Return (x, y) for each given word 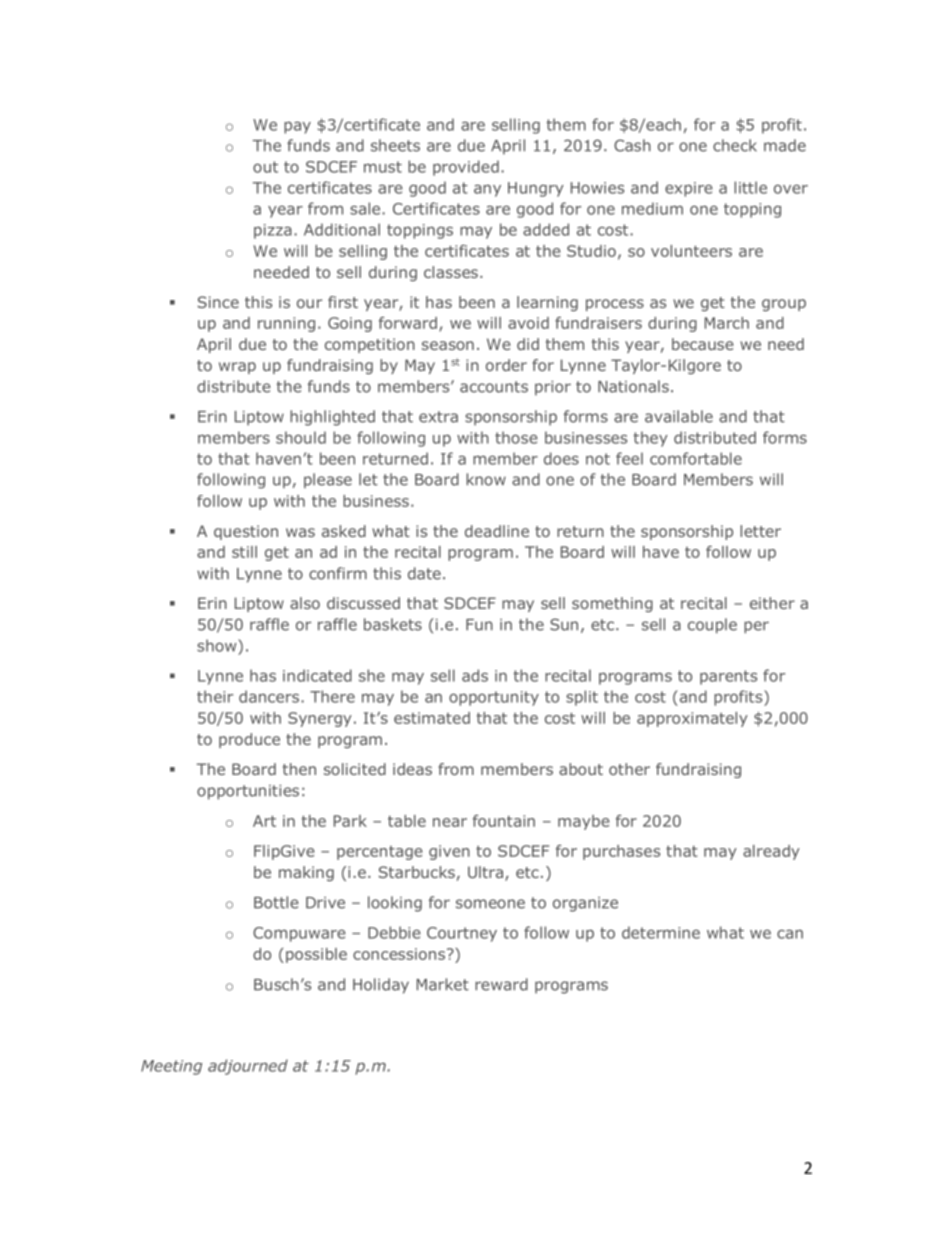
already (771, 852)
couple (712, 626)
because (703, 344)
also (305, 603)
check (735, 145)
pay (297, 128)
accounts (494, 387)
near (450, 822)
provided (466, 168)
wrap (237, 368)
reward (501, 984)
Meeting (171, 1067)
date (424, 573)
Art (264, 821)
